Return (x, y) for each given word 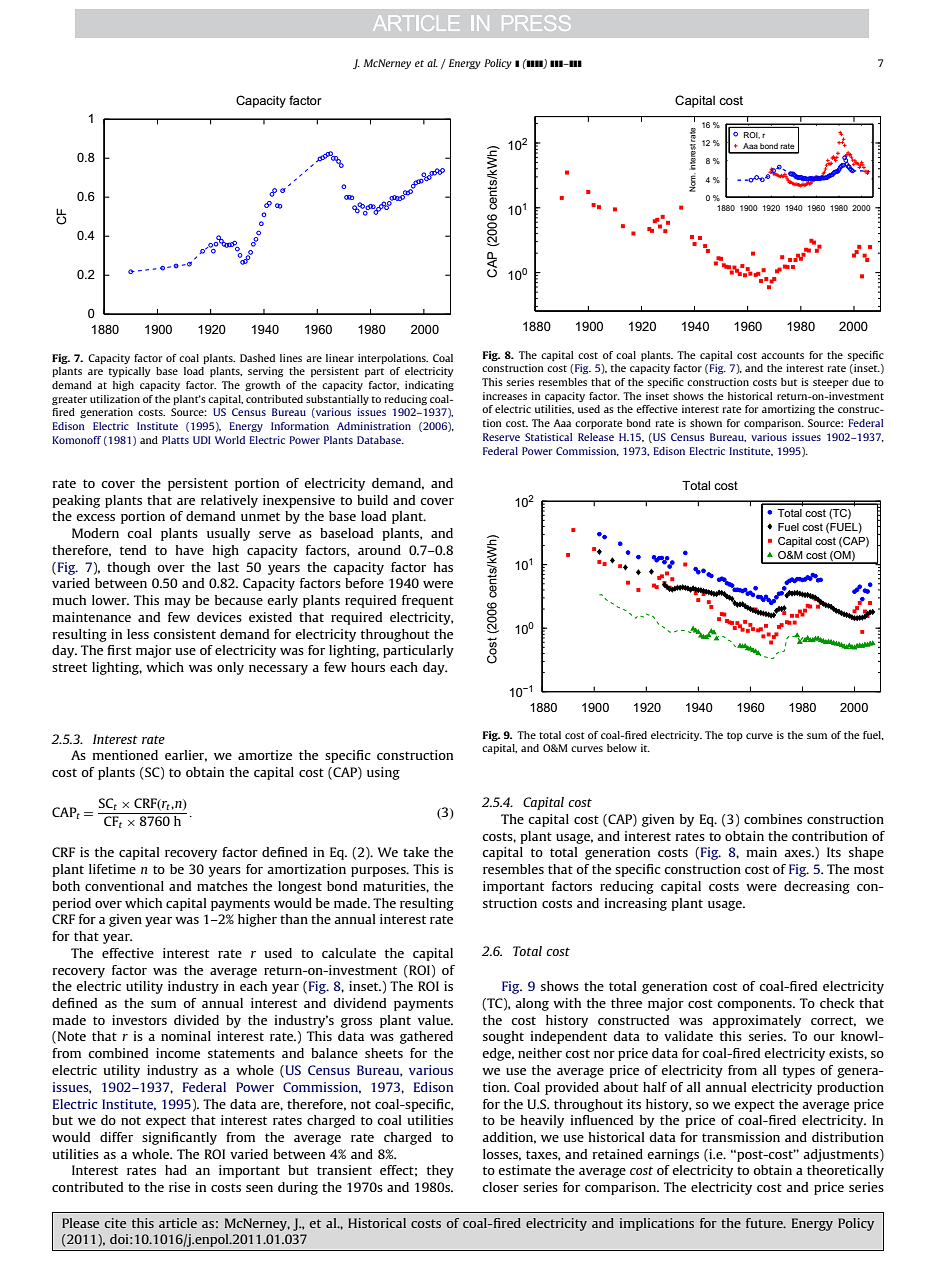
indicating (429, 386)
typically (129, 372)
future (765, 1223)
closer (500, 1187)
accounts (782, 355)
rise (179, 1187)
